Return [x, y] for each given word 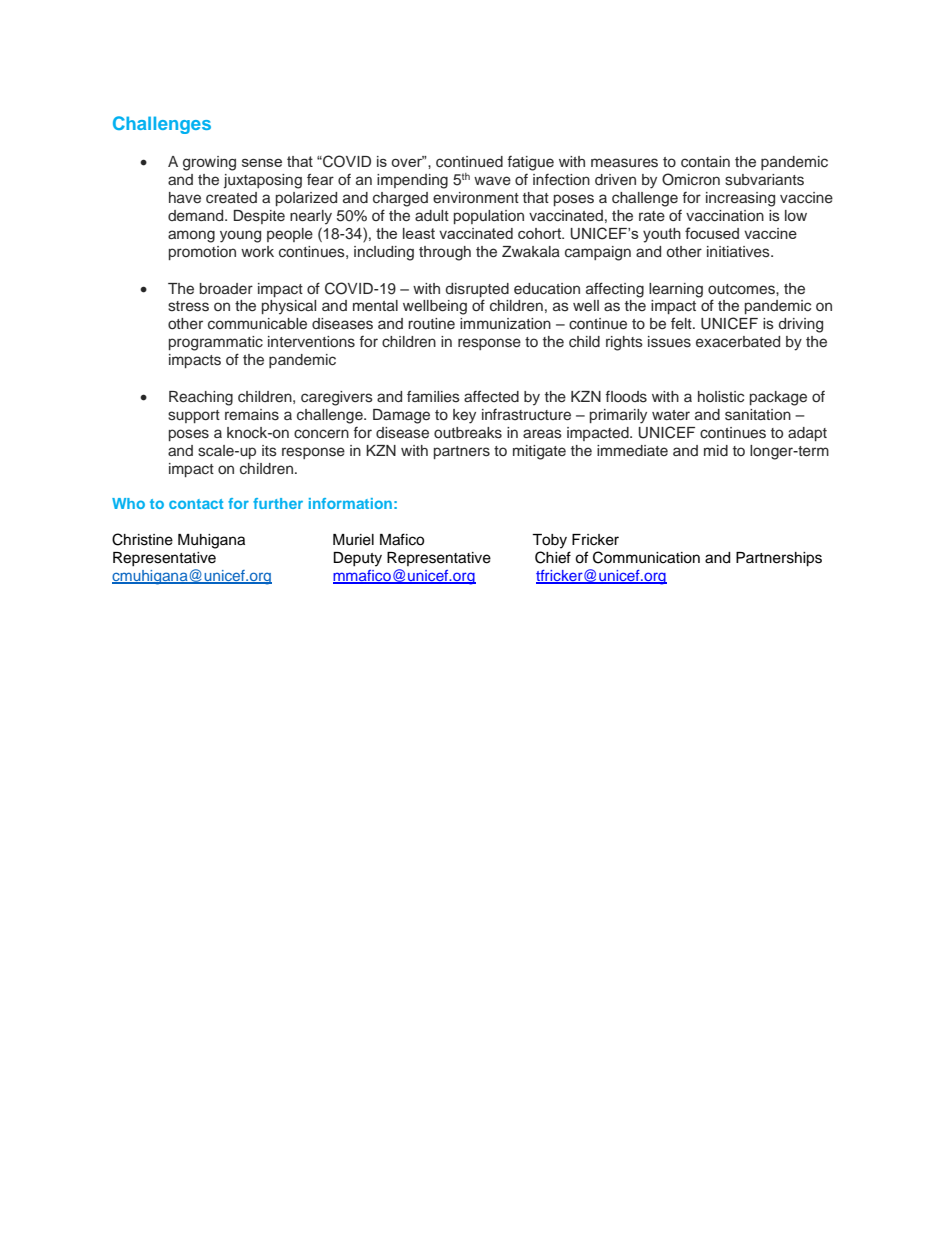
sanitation [758, 415]
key [464, 416]
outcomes [742, 289]
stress [188, 306]
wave [492, 181]
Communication [646, 557]
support [194, 416]
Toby [549, 541]
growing [209, 163]
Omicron [691, 179]
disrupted [477, 290]
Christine [142, 539]
